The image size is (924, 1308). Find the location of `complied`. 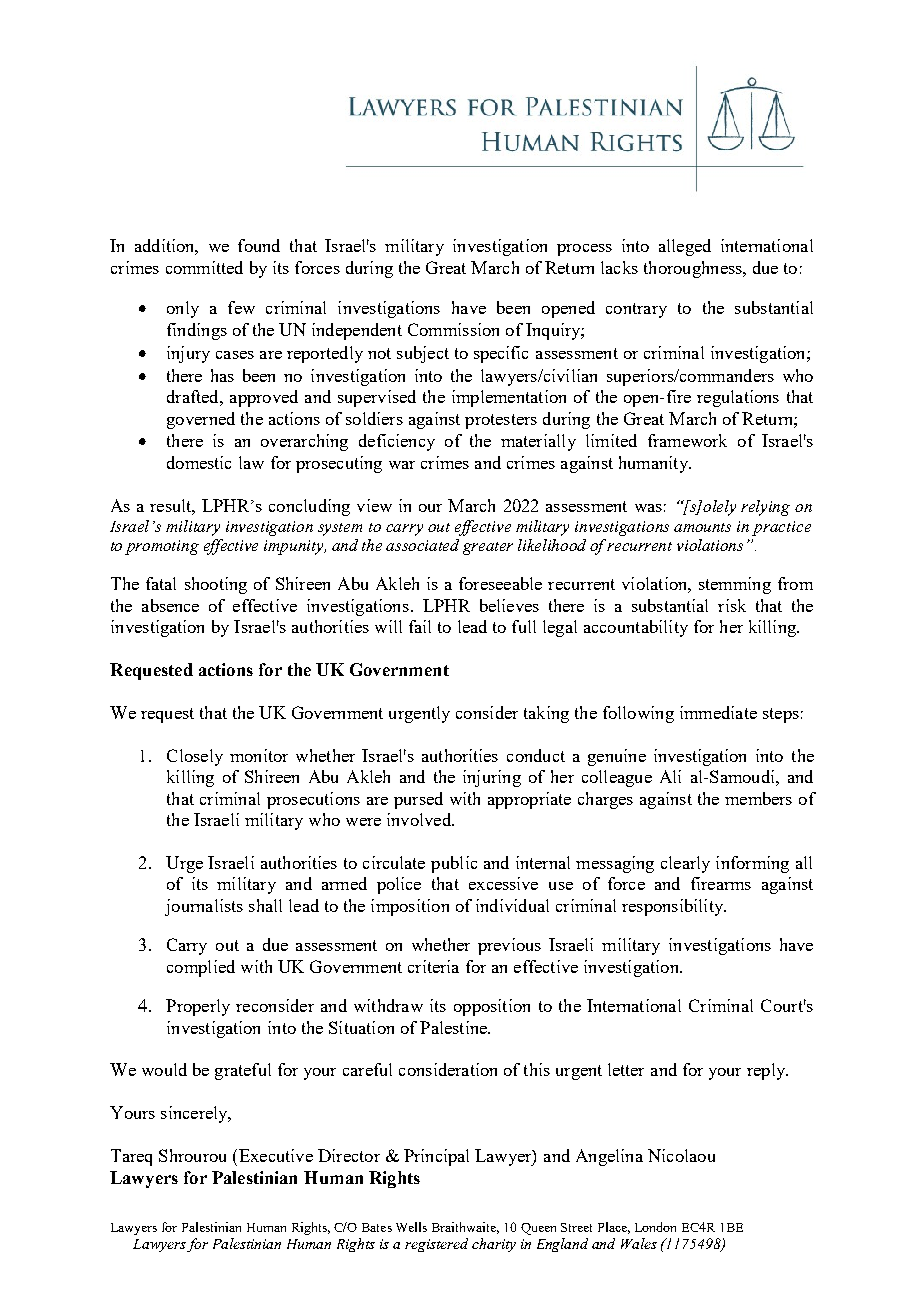

complied is located at coordinates (201, 968).
